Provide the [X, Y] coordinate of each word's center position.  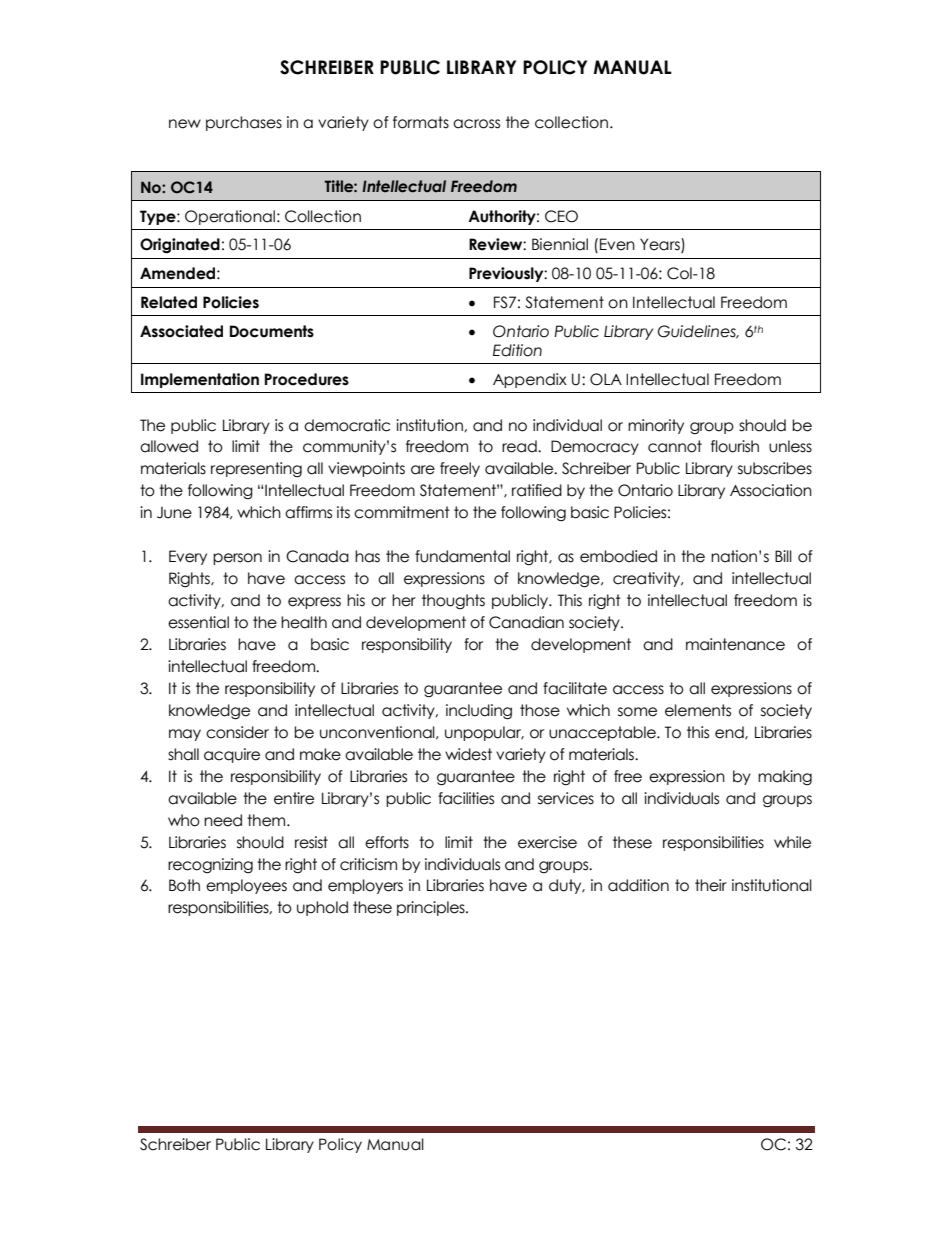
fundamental [462, 556]
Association [771, 490]
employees [246, 886]
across [476, 124]
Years [661, 245]
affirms [308, 512]
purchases [244, 123]
